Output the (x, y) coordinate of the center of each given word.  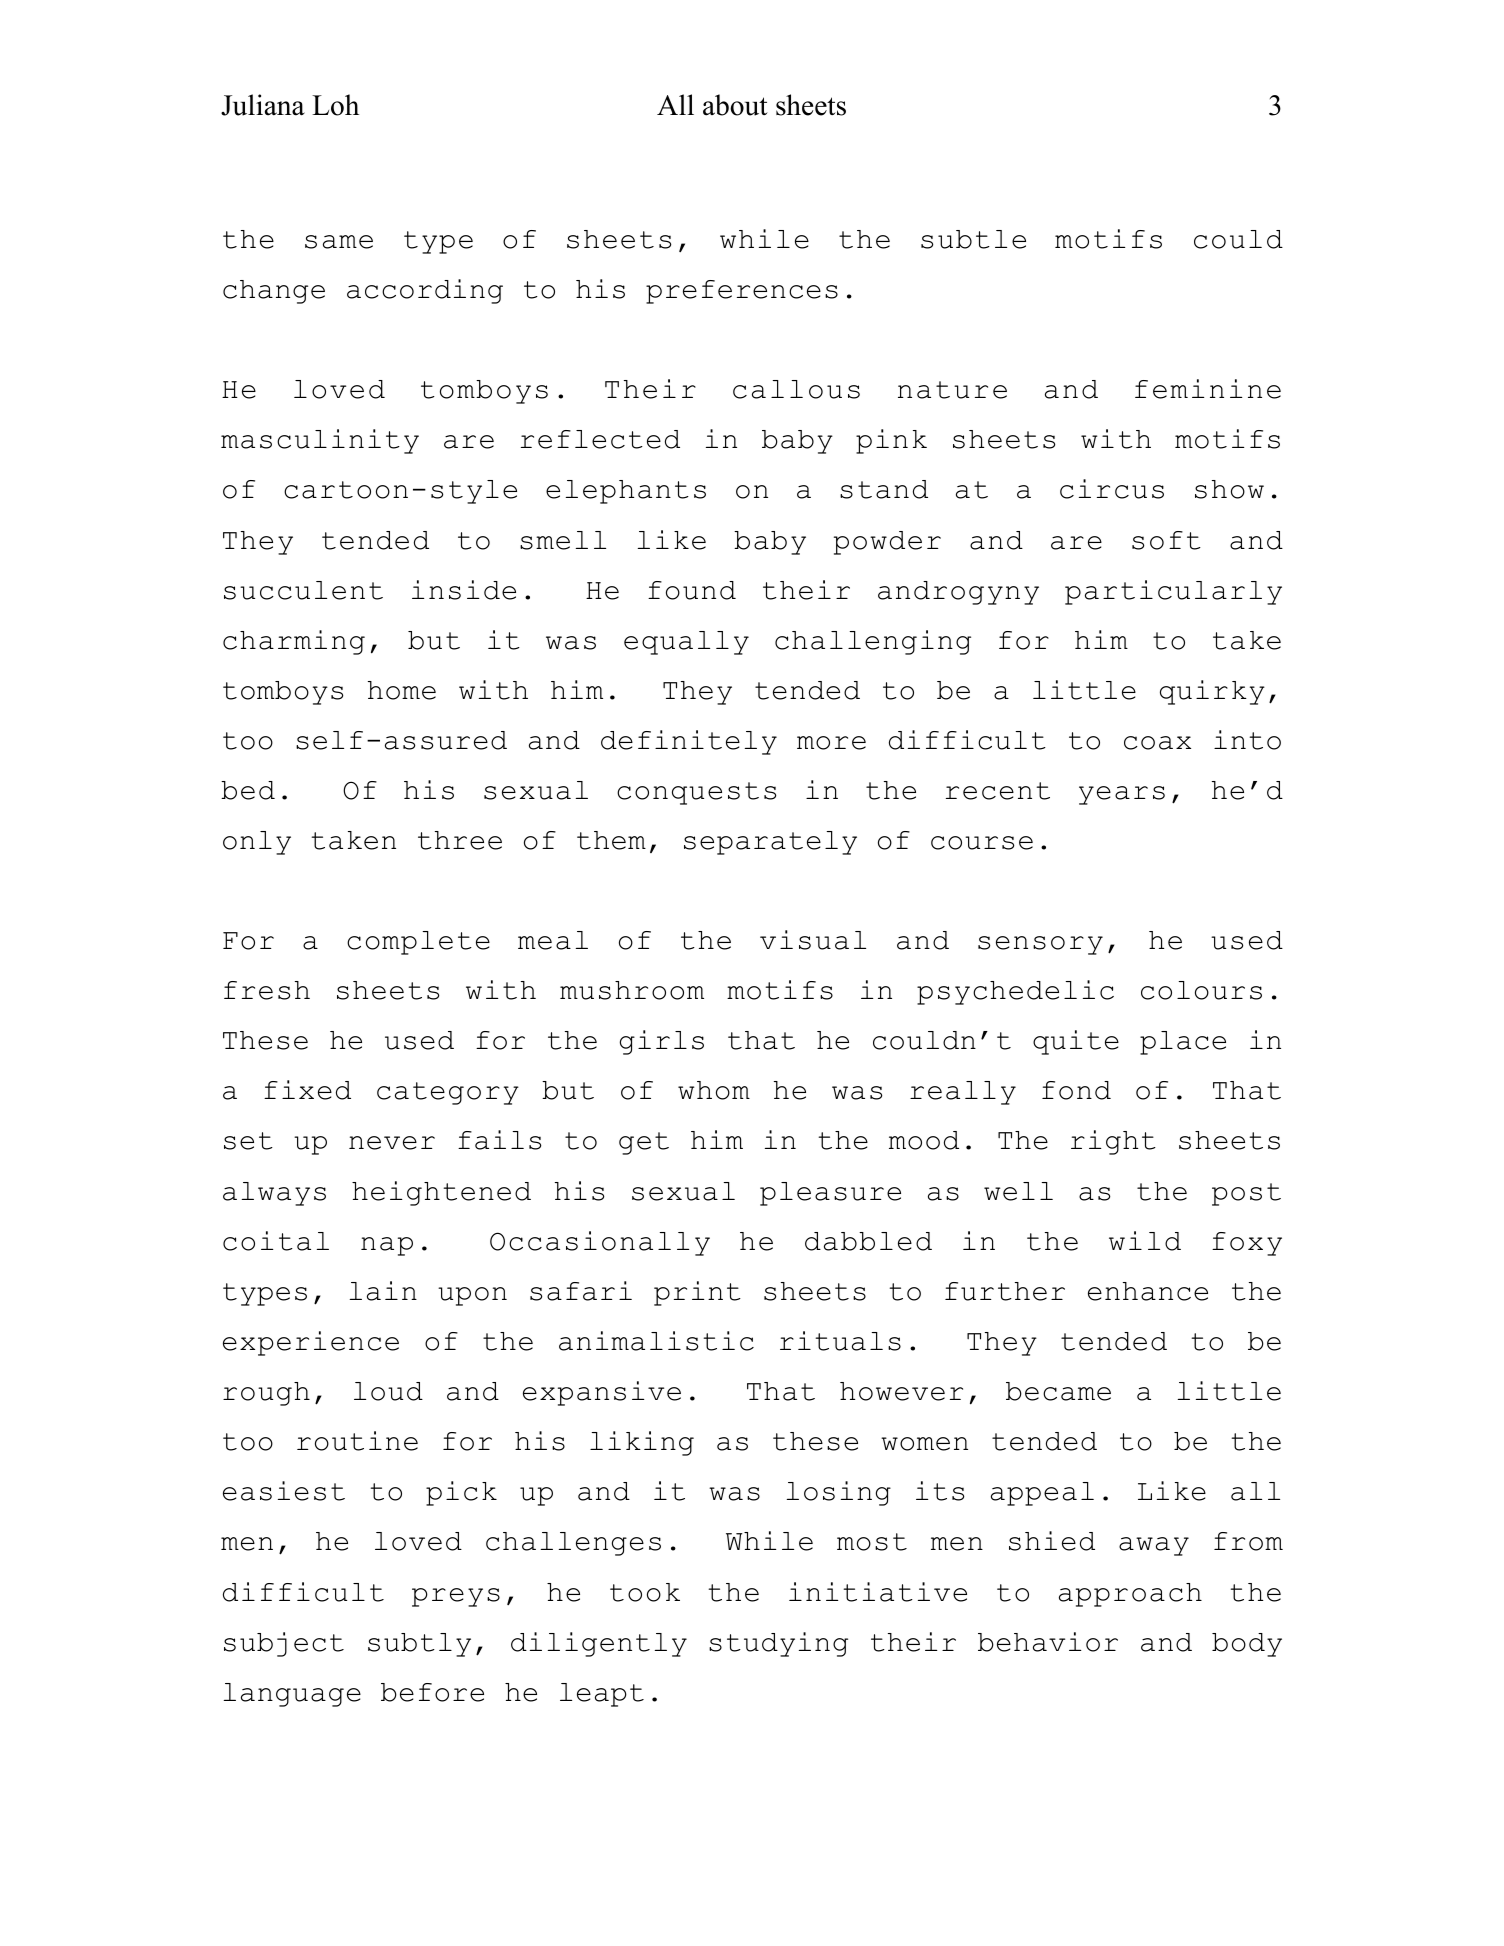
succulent (303, 590)
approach (1130, 1595)
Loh (335, 105)
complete (418, 943)
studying (778, 1644)
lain (383, 1291)
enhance (1148, 1291)
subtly (419, 1645)
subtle (973, 239)
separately (770, 843)
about (735, 105)
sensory (1040, 945)
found (692, 590)
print (697, 1293)
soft (1166, 540)
